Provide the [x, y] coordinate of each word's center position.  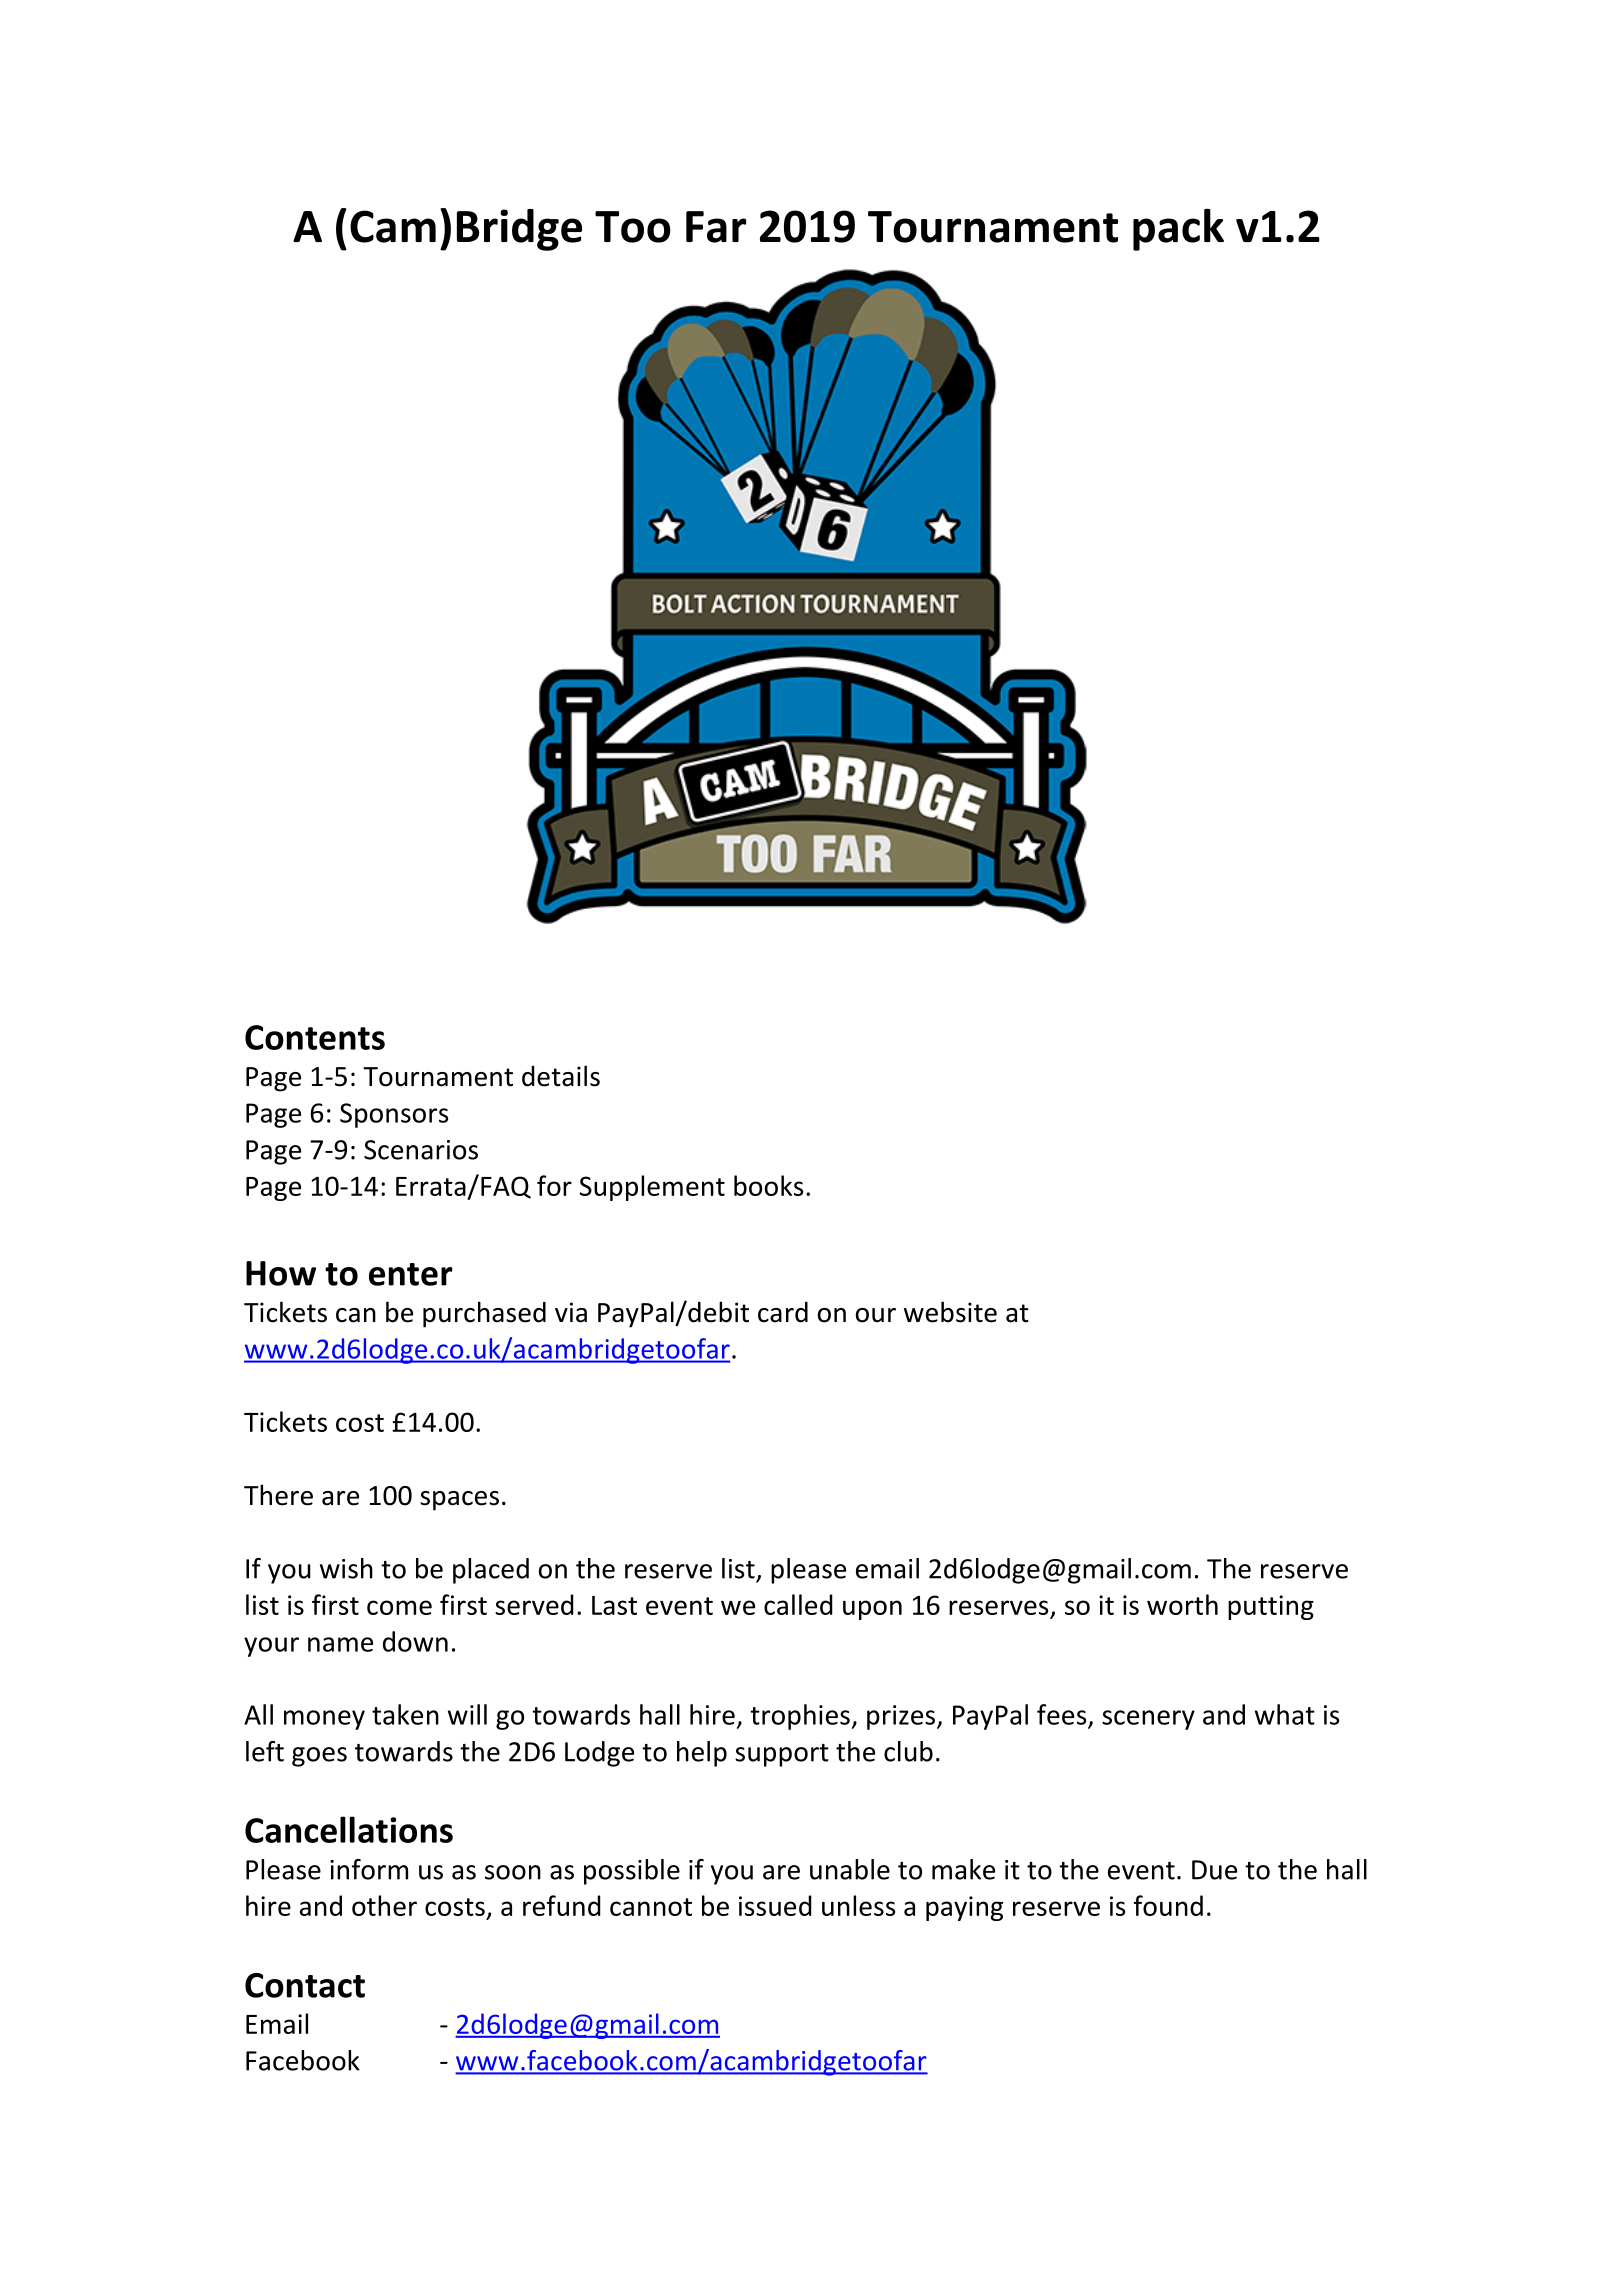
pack [1178, 230]
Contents [315, 1037]
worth [1182, 1604]
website [950, 1312]
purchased [484, 1314]
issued [775, 1905]
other [384, 1905]
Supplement [652, 1188]
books [768, 1185]
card [783, 1312]
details [561, 1076]
